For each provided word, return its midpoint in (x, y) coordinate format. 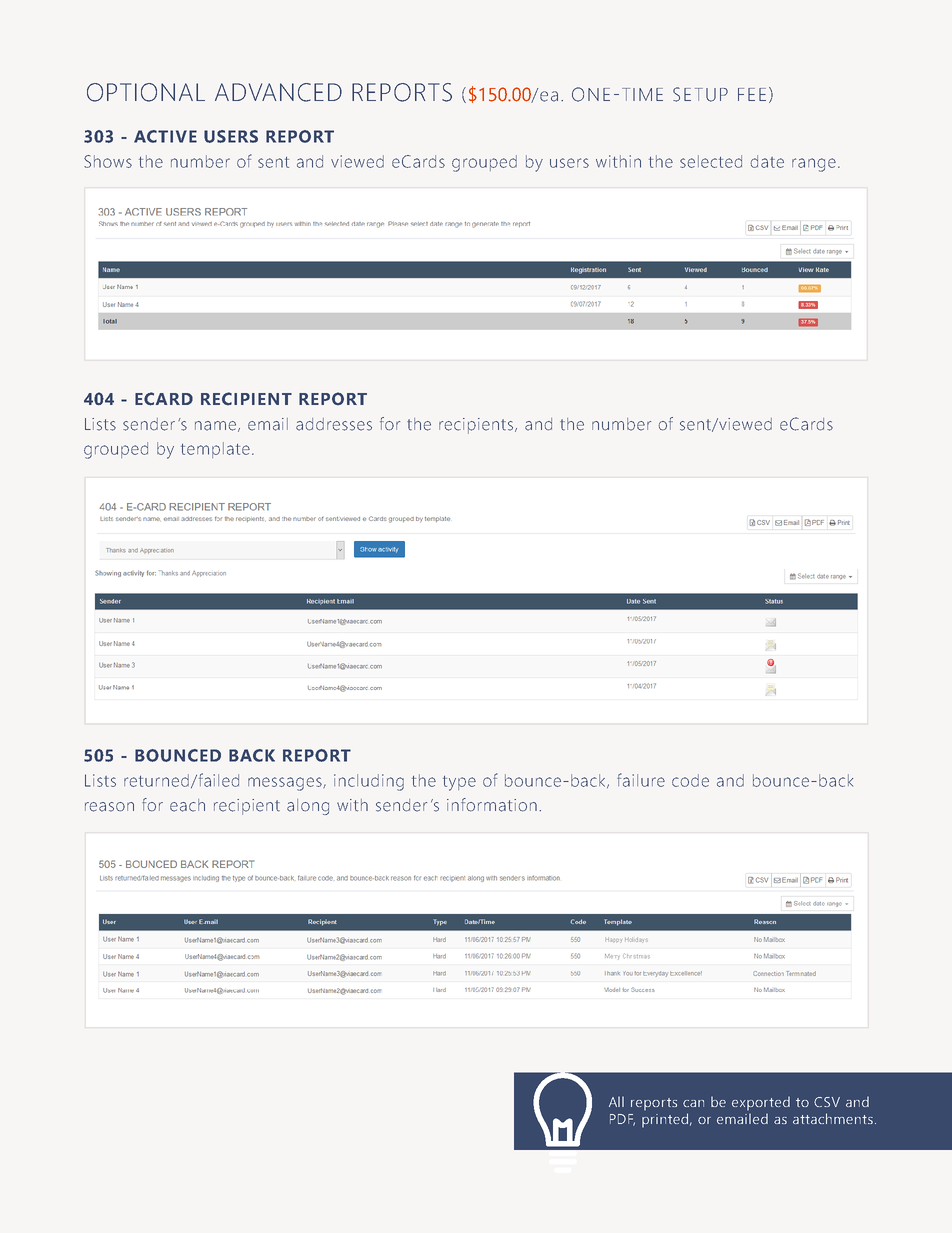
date (767, 161)
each (187, 805)
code (690, 780)
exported (761, 1103)
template (215, 450)
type (459, 783)
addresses (334, 424)
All (616, 1101)
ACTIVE (165, 136)
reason (109, 807)
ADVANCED (278, 92)
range (814, 165)
